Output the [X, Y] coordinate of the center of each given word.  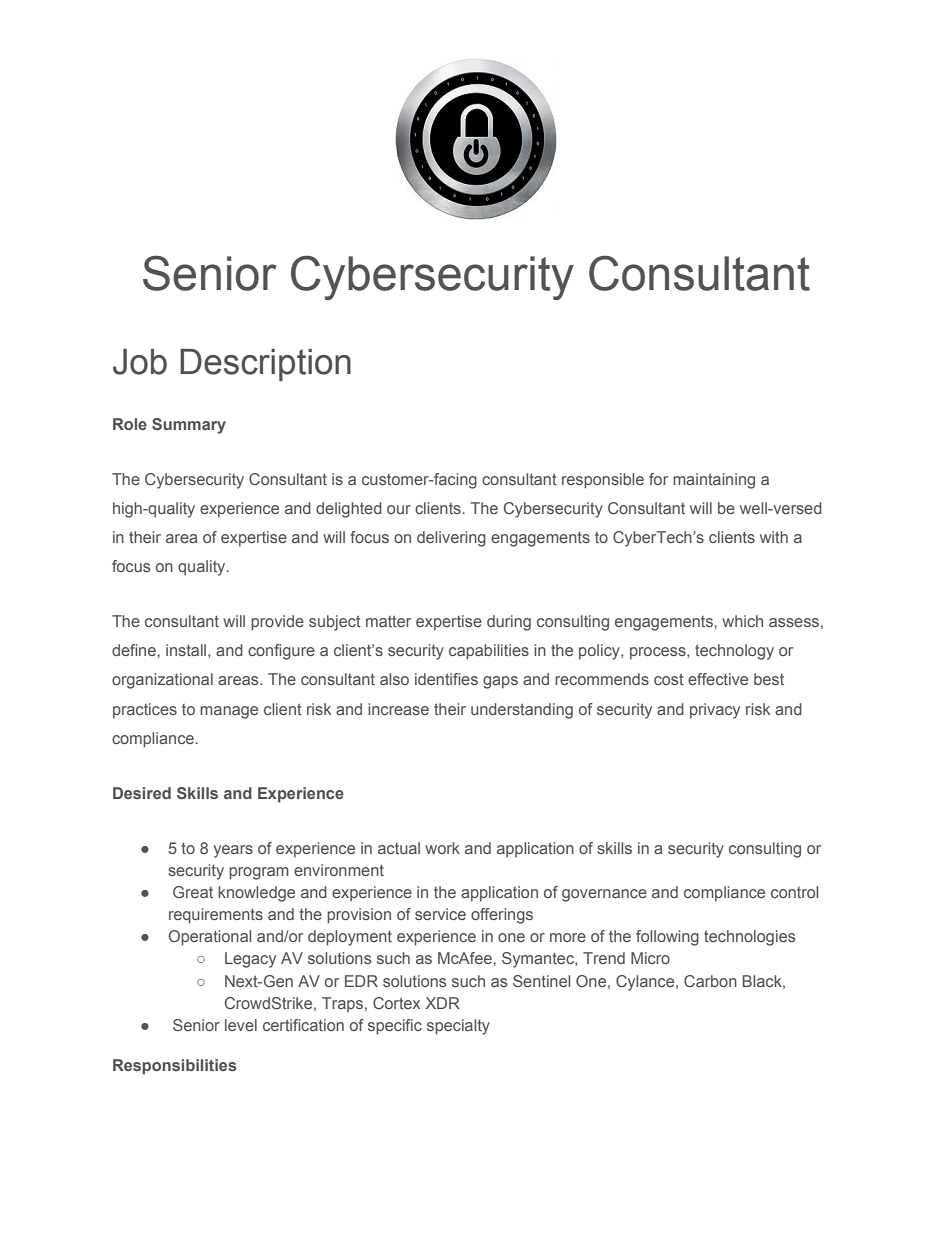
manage [229, 712]
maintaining [714, 481]
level [241, 1025]
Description [265, 365]
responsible [603, 481]
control [794, 892]
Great [193, 892]
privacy [715, 711]
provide [277, 623]
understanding [522, 711]
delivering [451, 539]
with [774, 537]
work [442, 848]
